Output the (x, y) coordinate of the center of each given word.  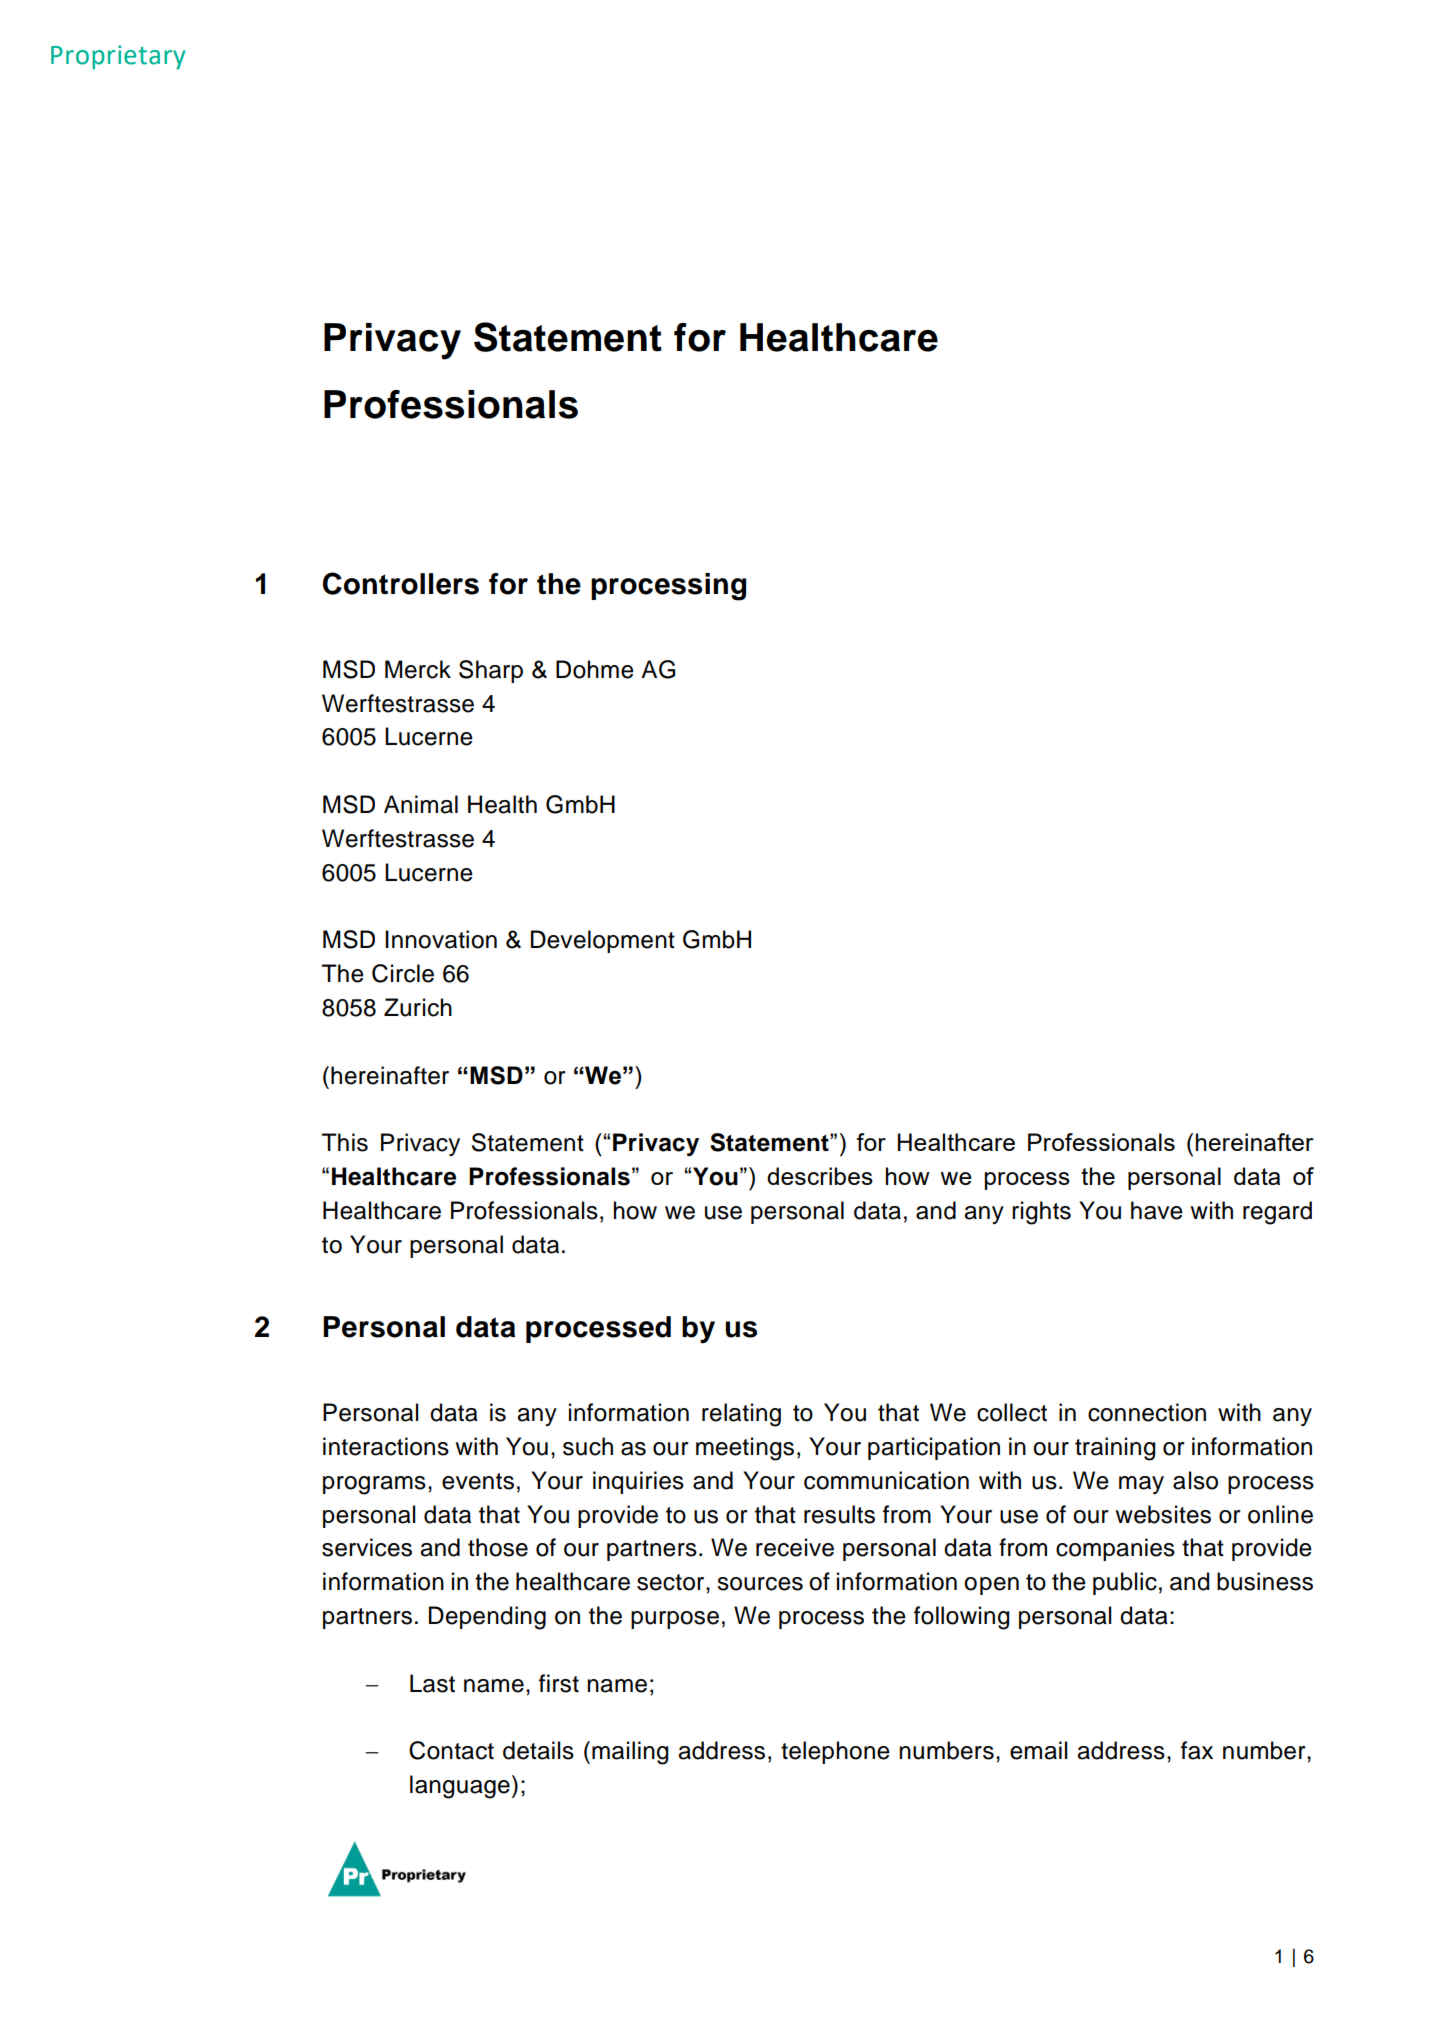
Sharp (491, 671)
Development (603, 941)
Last (432, 1683)
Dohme (595, 669)
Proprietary (118, 57)
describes (820, 1176)
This (345, 1142)
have (1157, 1210)
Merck (418, 669)
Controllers (401, 583)
